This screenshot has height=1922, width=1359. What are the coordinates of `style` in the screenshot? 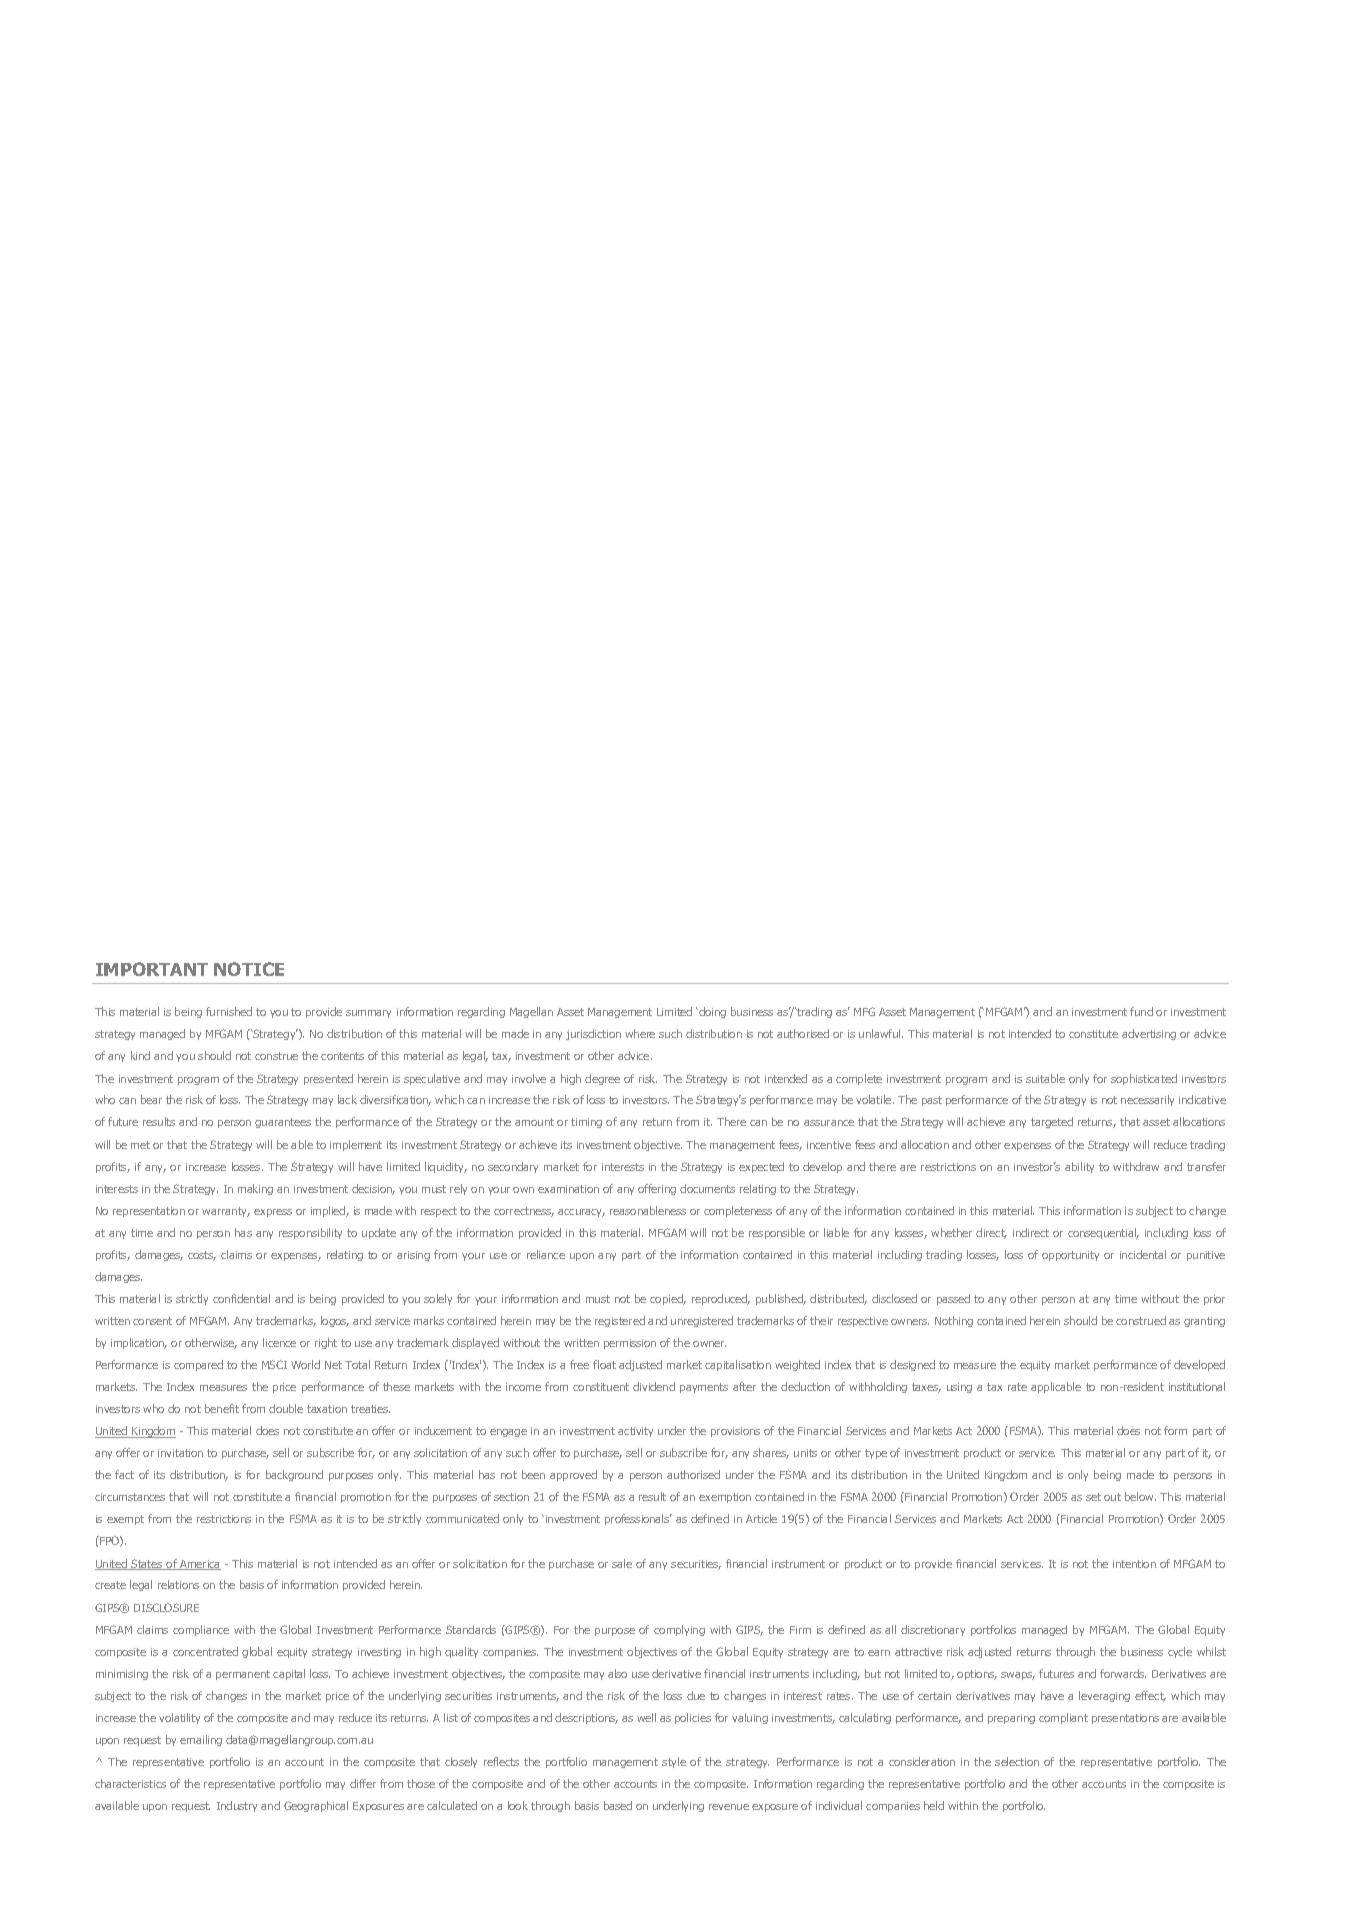 It's located at (674, 1762).
